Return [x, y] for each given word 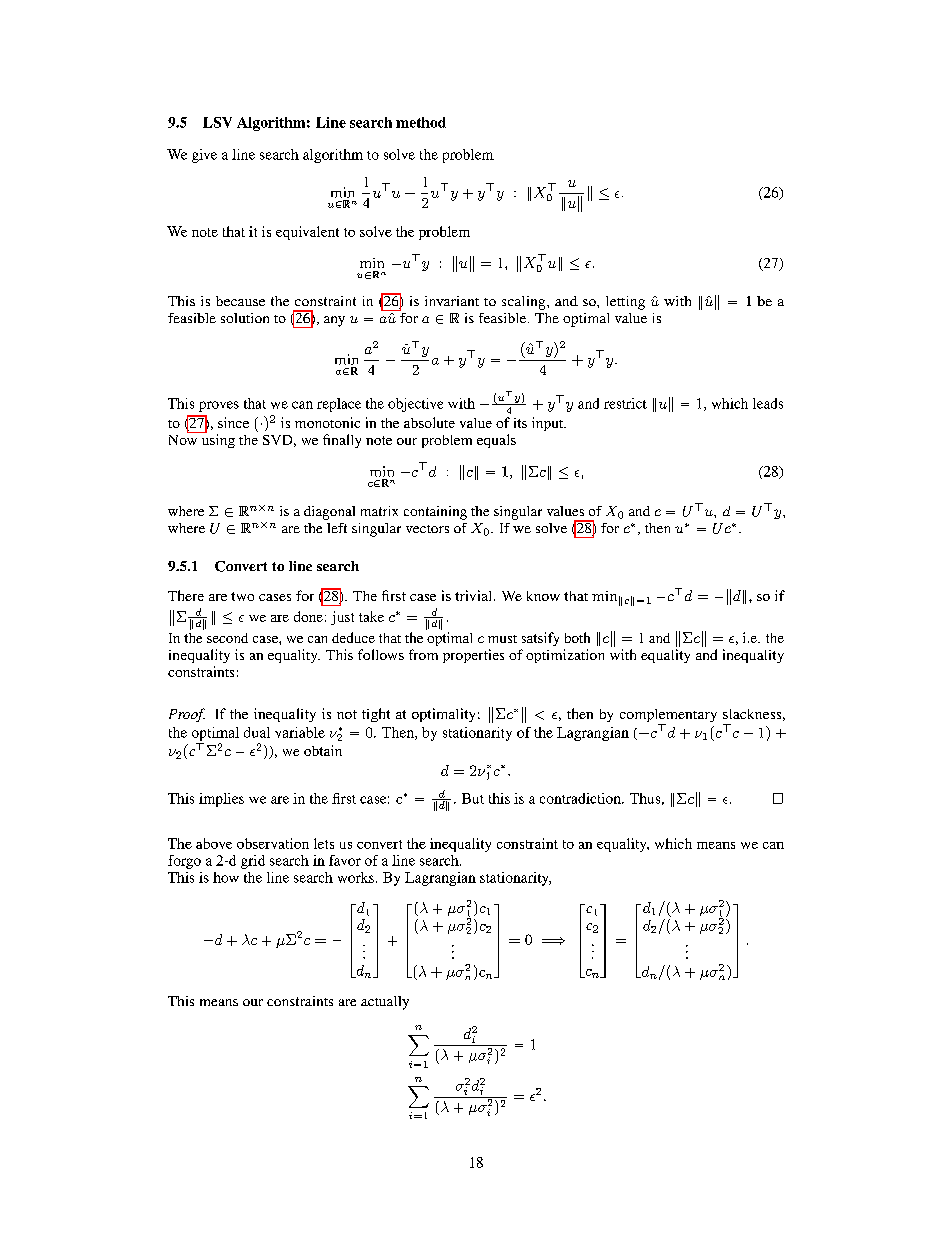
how [226, 877]
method [421, 122]
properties [473, 656]
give [204, 156]
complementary [668, 717]
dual [257, 732]
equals [496, 441]
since [233, 422]
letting [625, 303]
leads [768, 403]
